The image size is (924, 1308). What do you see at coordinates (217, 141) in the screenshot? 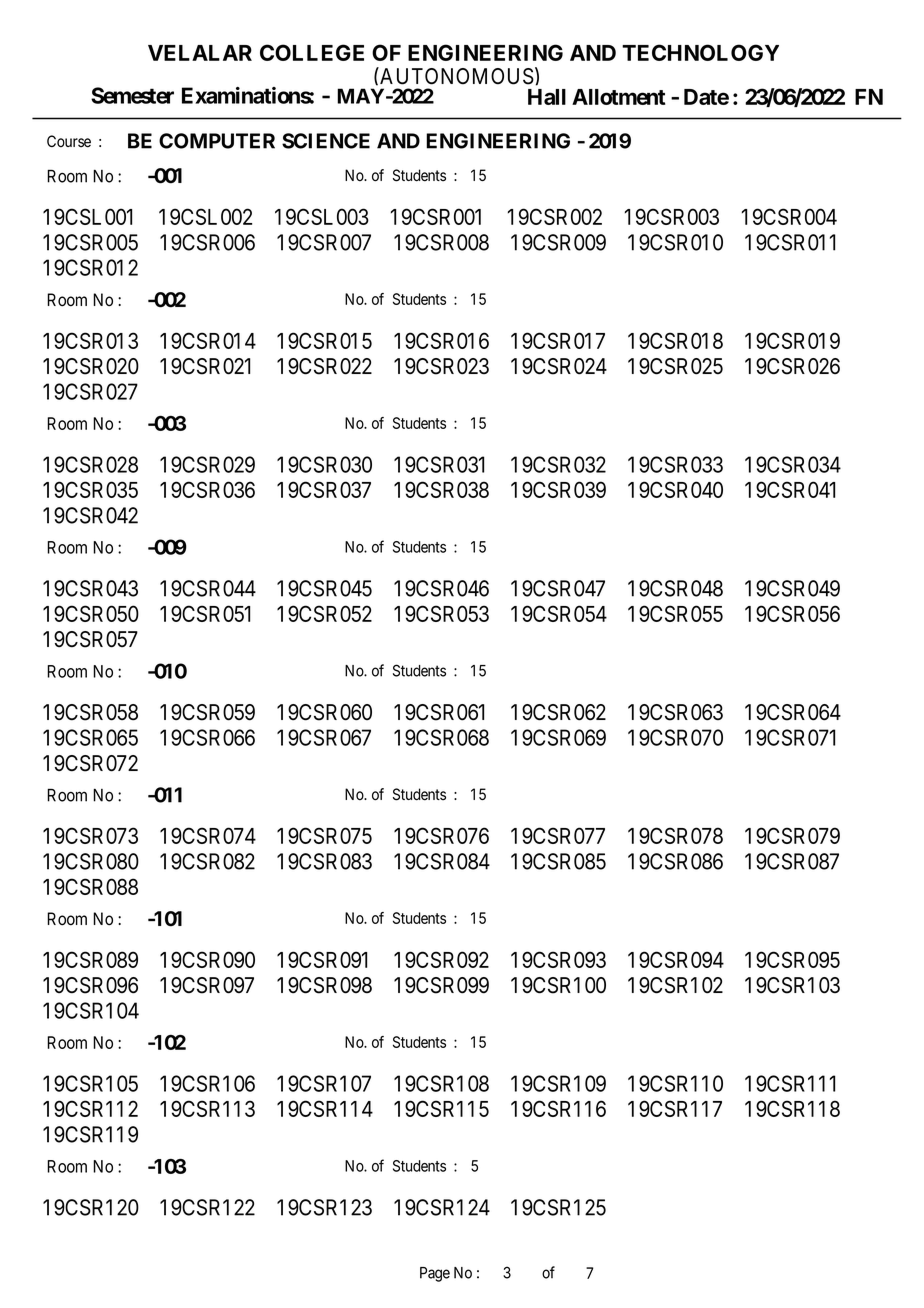
I see `COMPUTER` at bounding box center [217, 141].
